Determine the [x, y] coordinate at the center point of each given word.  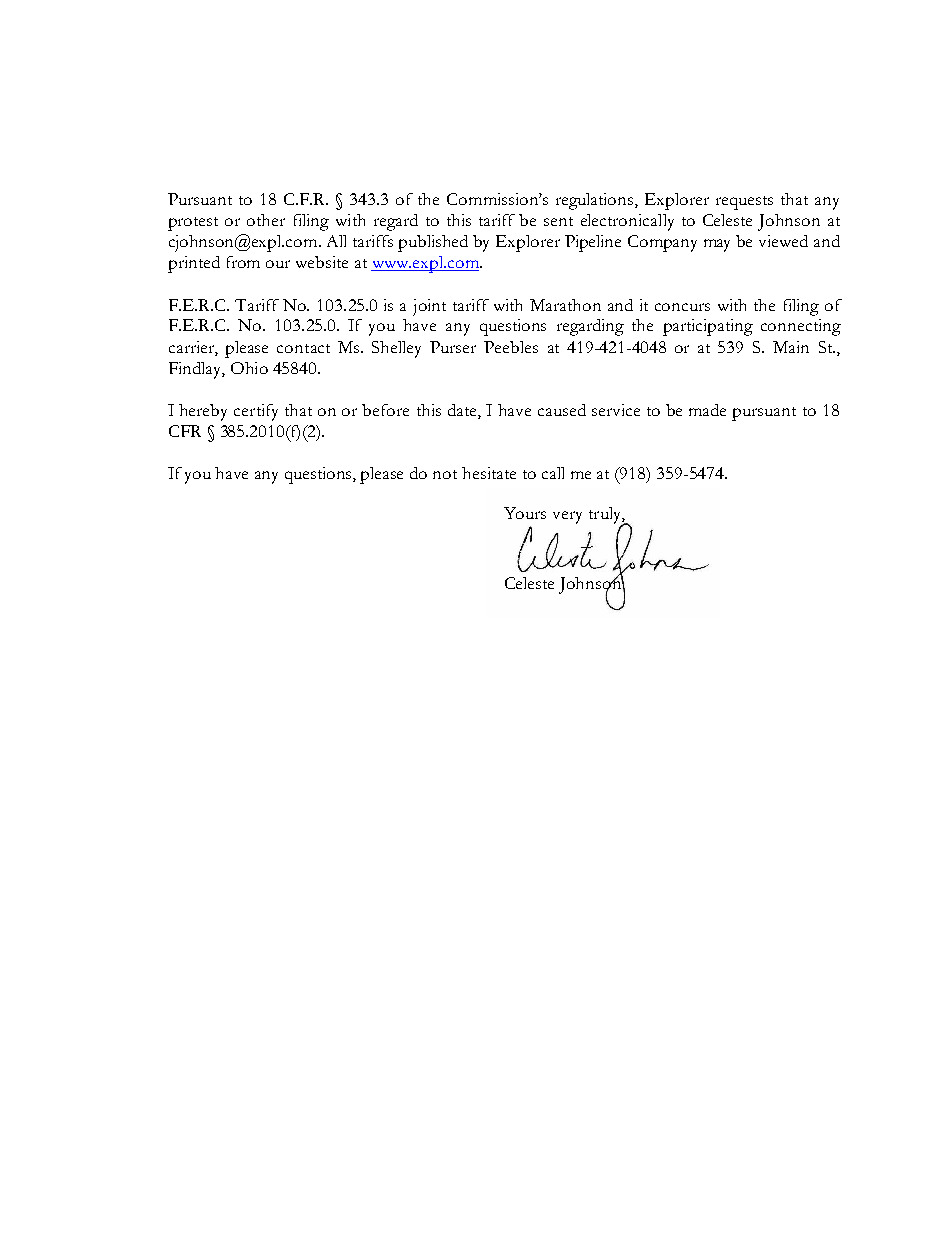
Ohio [249, 368]
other [266, 220]
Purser [453, 347]
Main [791, 347]
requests [744, 203]
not [445, 474]
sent [558, 221]
